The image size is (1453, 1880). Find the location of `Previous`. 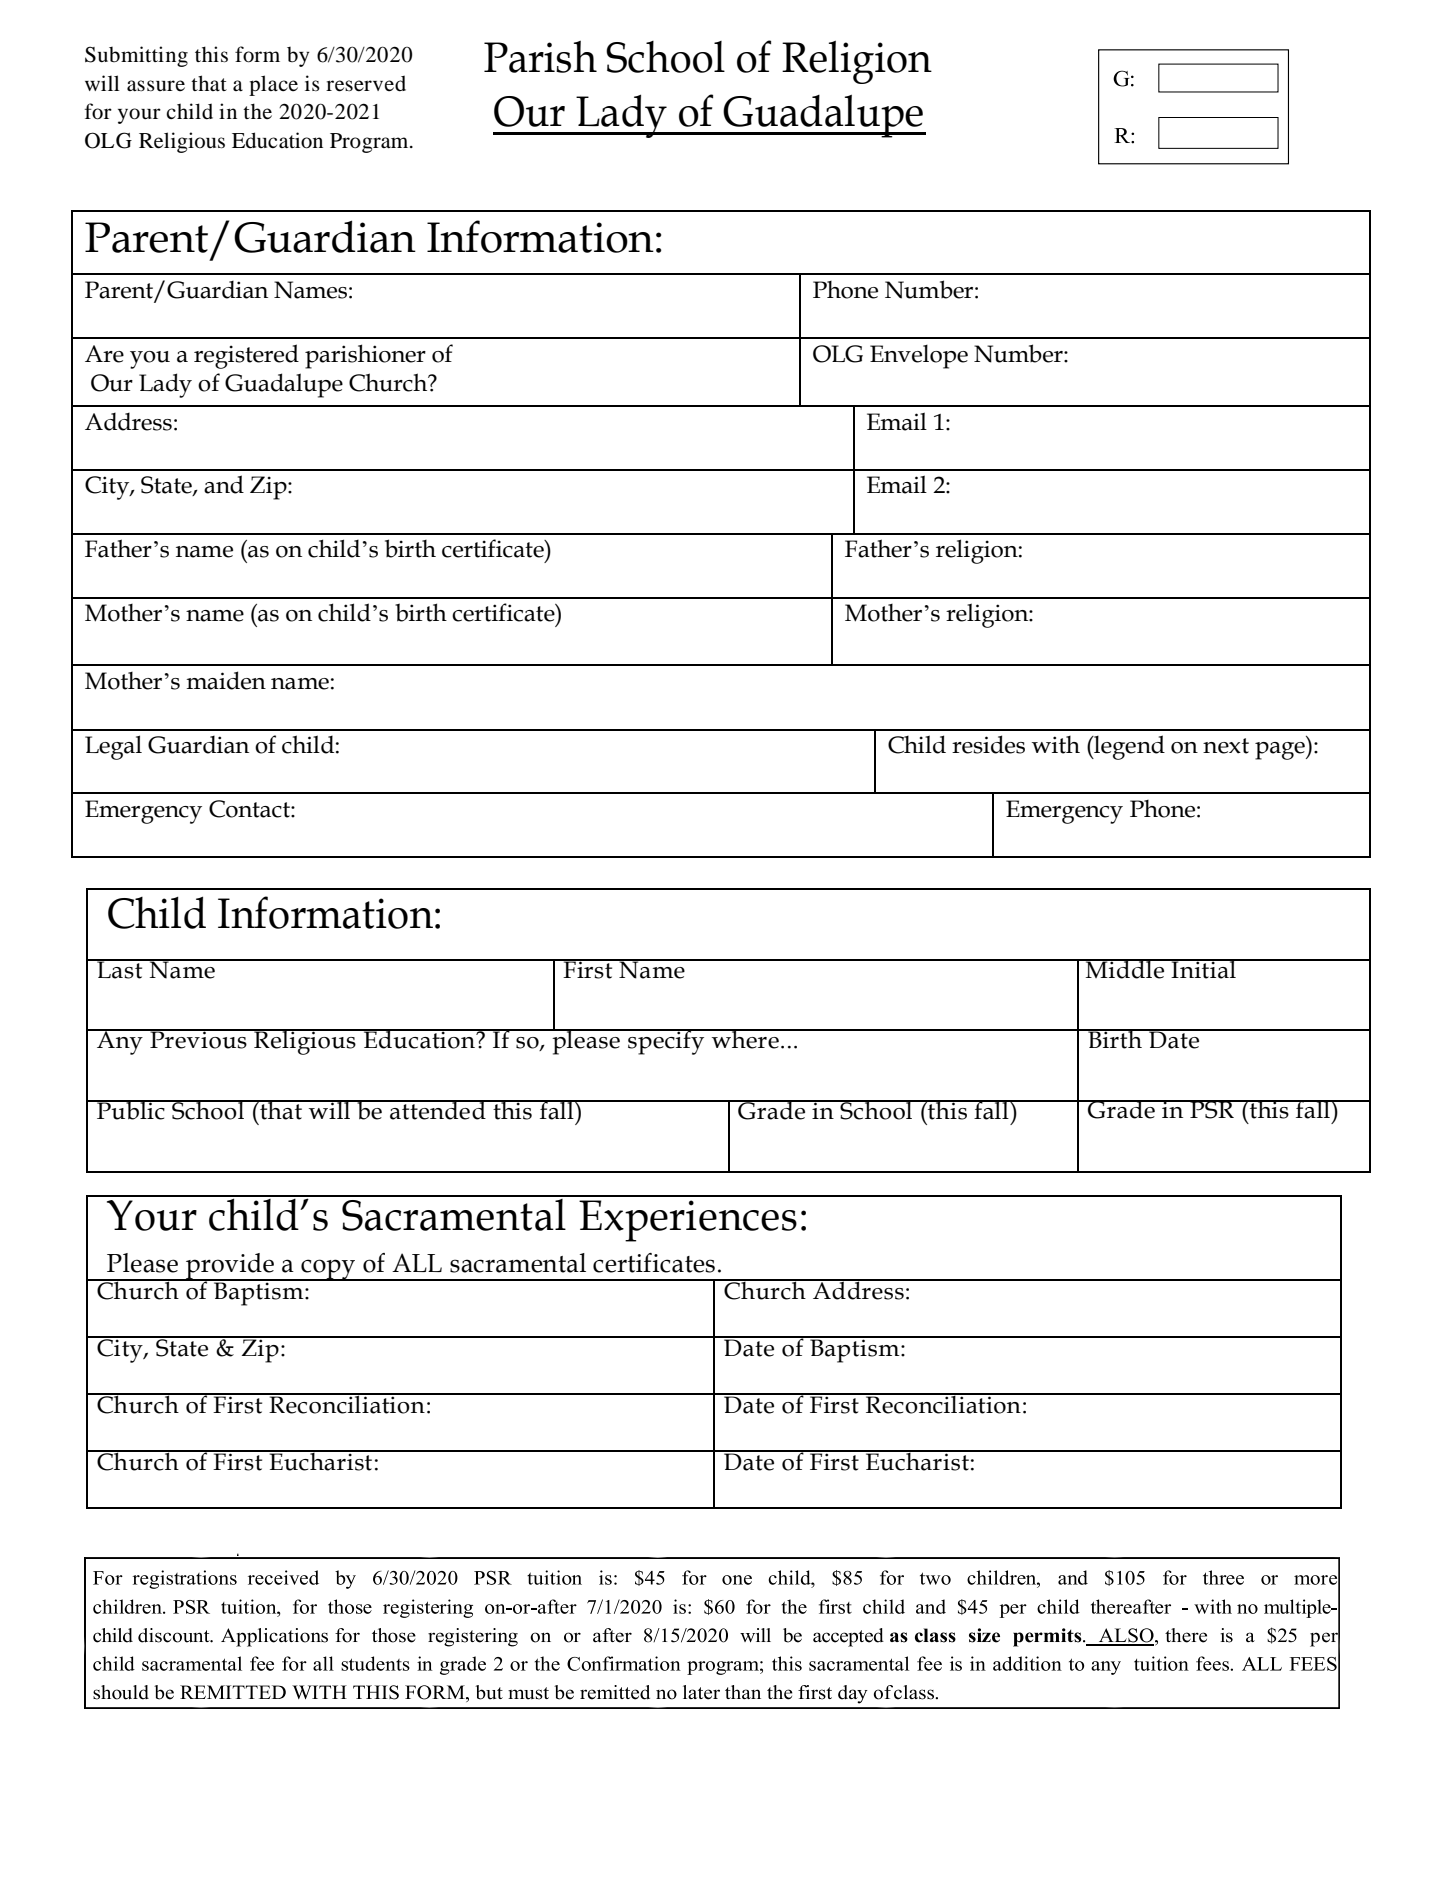

Previous is located at coordinates (198, 1039).
